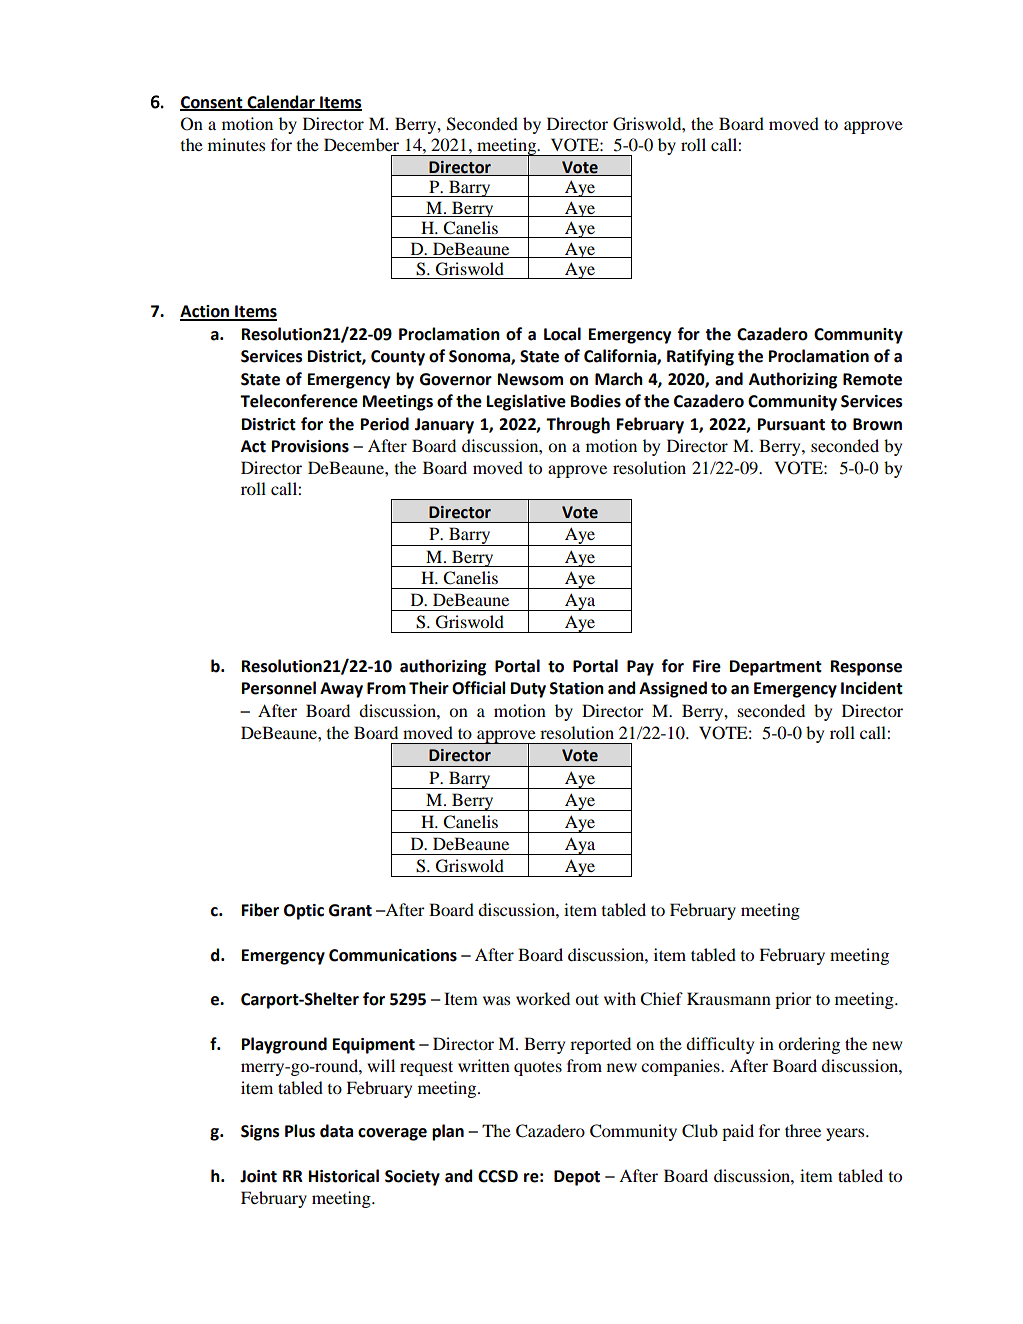 This image has width=1023, height=1324. Describe the element at coordinates (236, 144) in the image. I see `minutes` at that location.
